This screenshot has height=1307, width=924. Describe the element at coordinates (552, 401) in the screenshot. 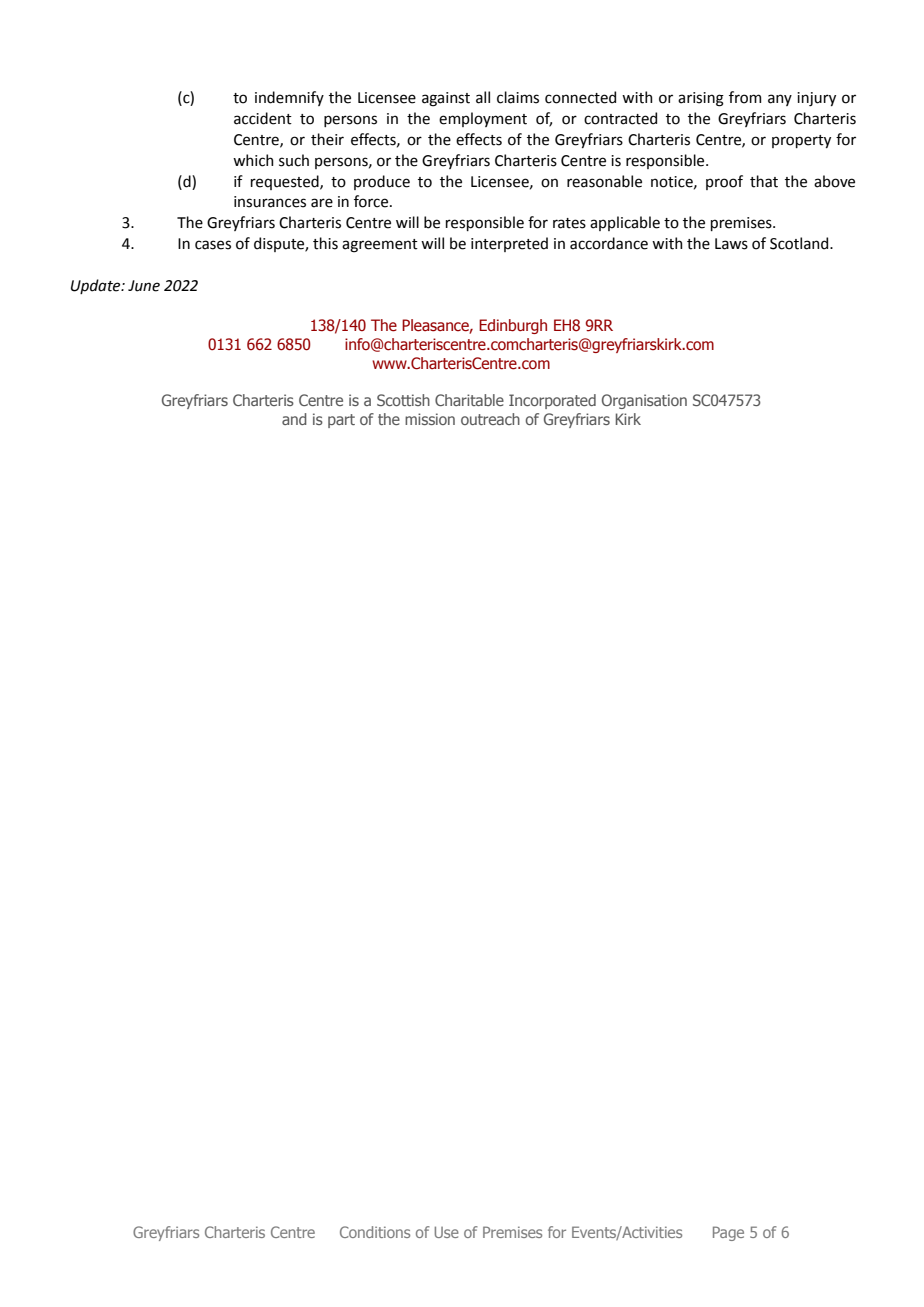

I see `Incorporated` at that location.
